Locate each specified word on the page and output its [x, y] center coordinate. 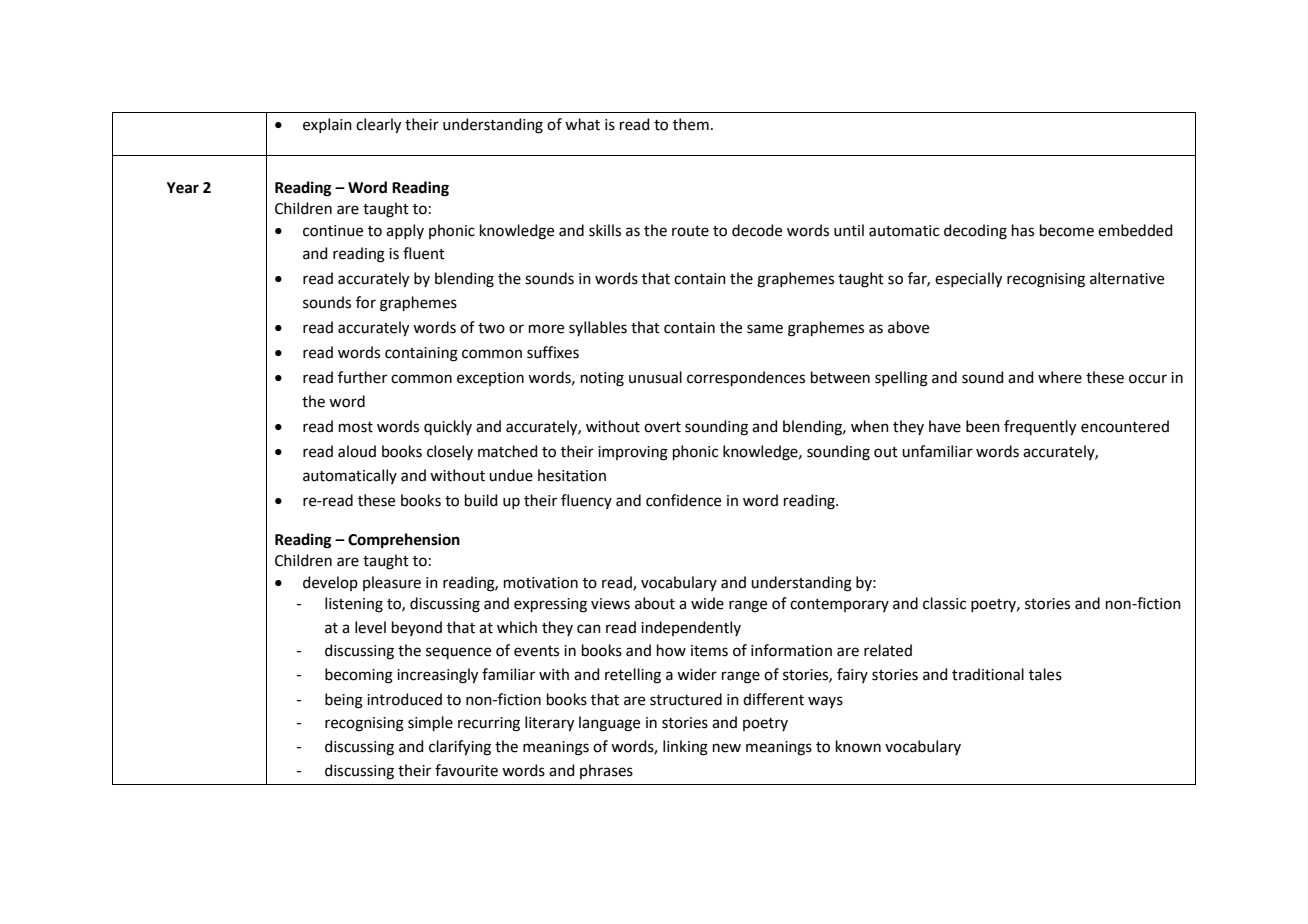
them [691, 124]
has [1023, 230]
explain [327, 125]
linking [685, 748]
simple [430, 723]
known [858, 746]
